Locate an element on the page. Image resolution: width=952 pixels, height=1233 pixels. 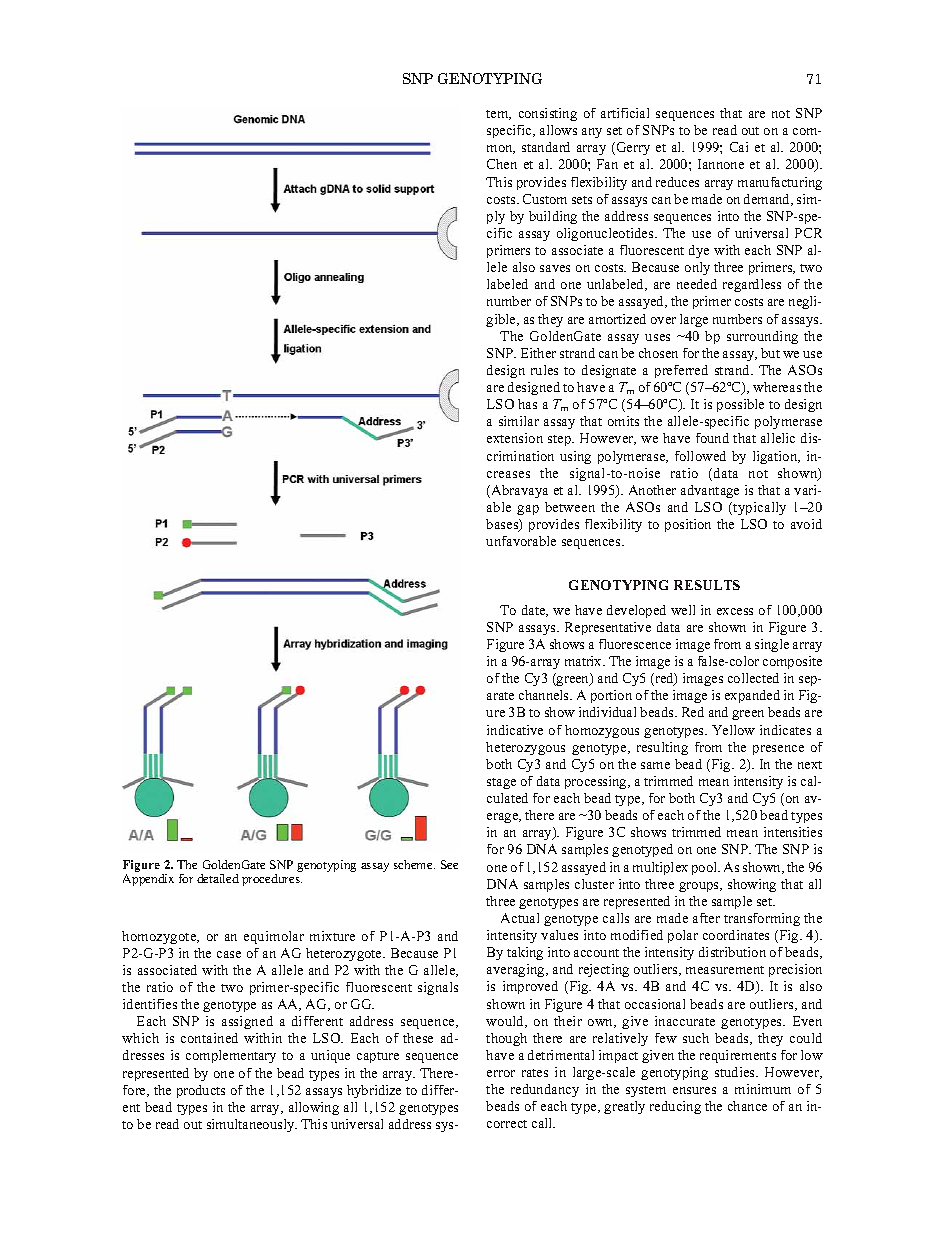
consisting is located at coordinates (548, 114).
